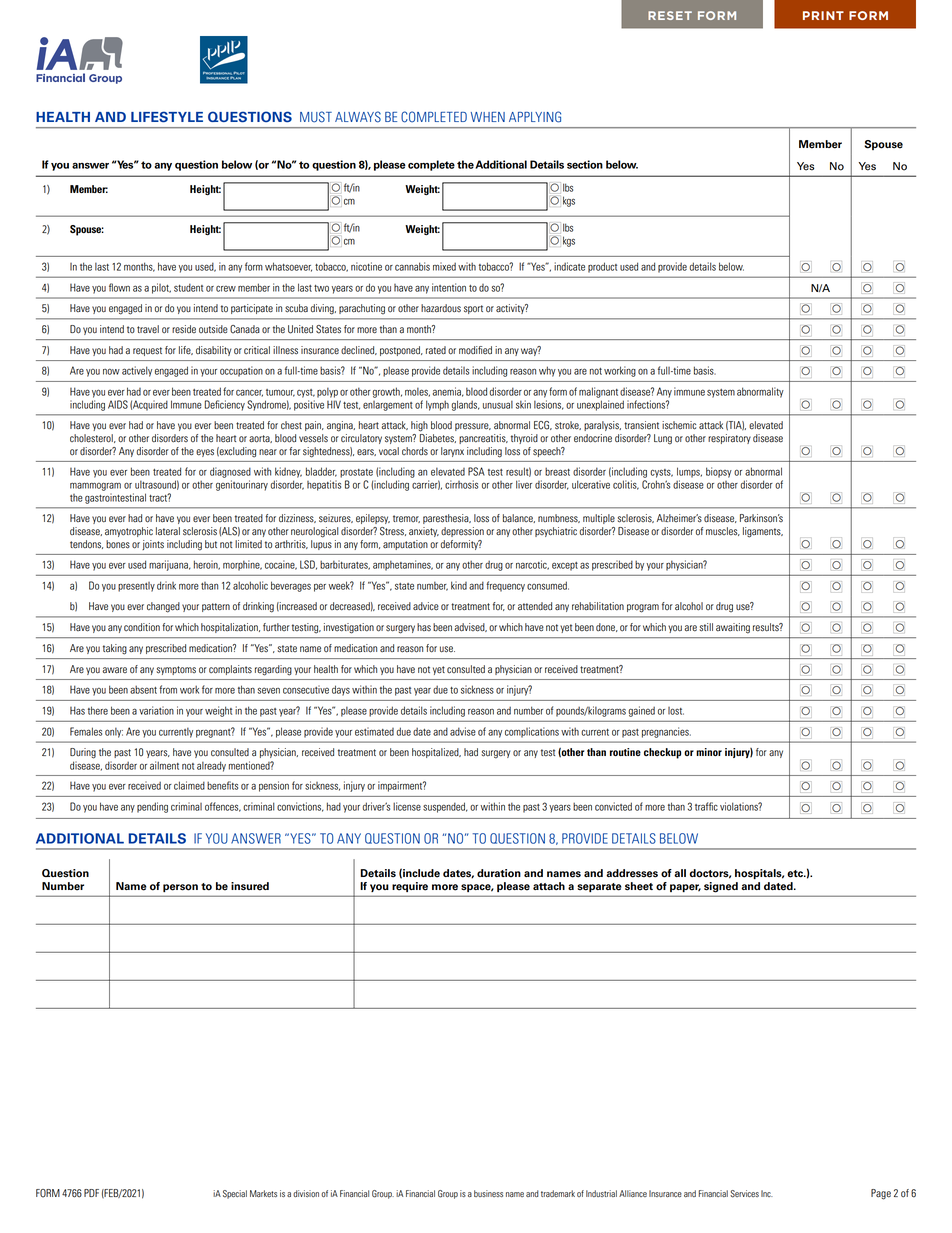  Describe the element at coordinates (498, 405) in the screenshot. I see `unusual` at that location.
